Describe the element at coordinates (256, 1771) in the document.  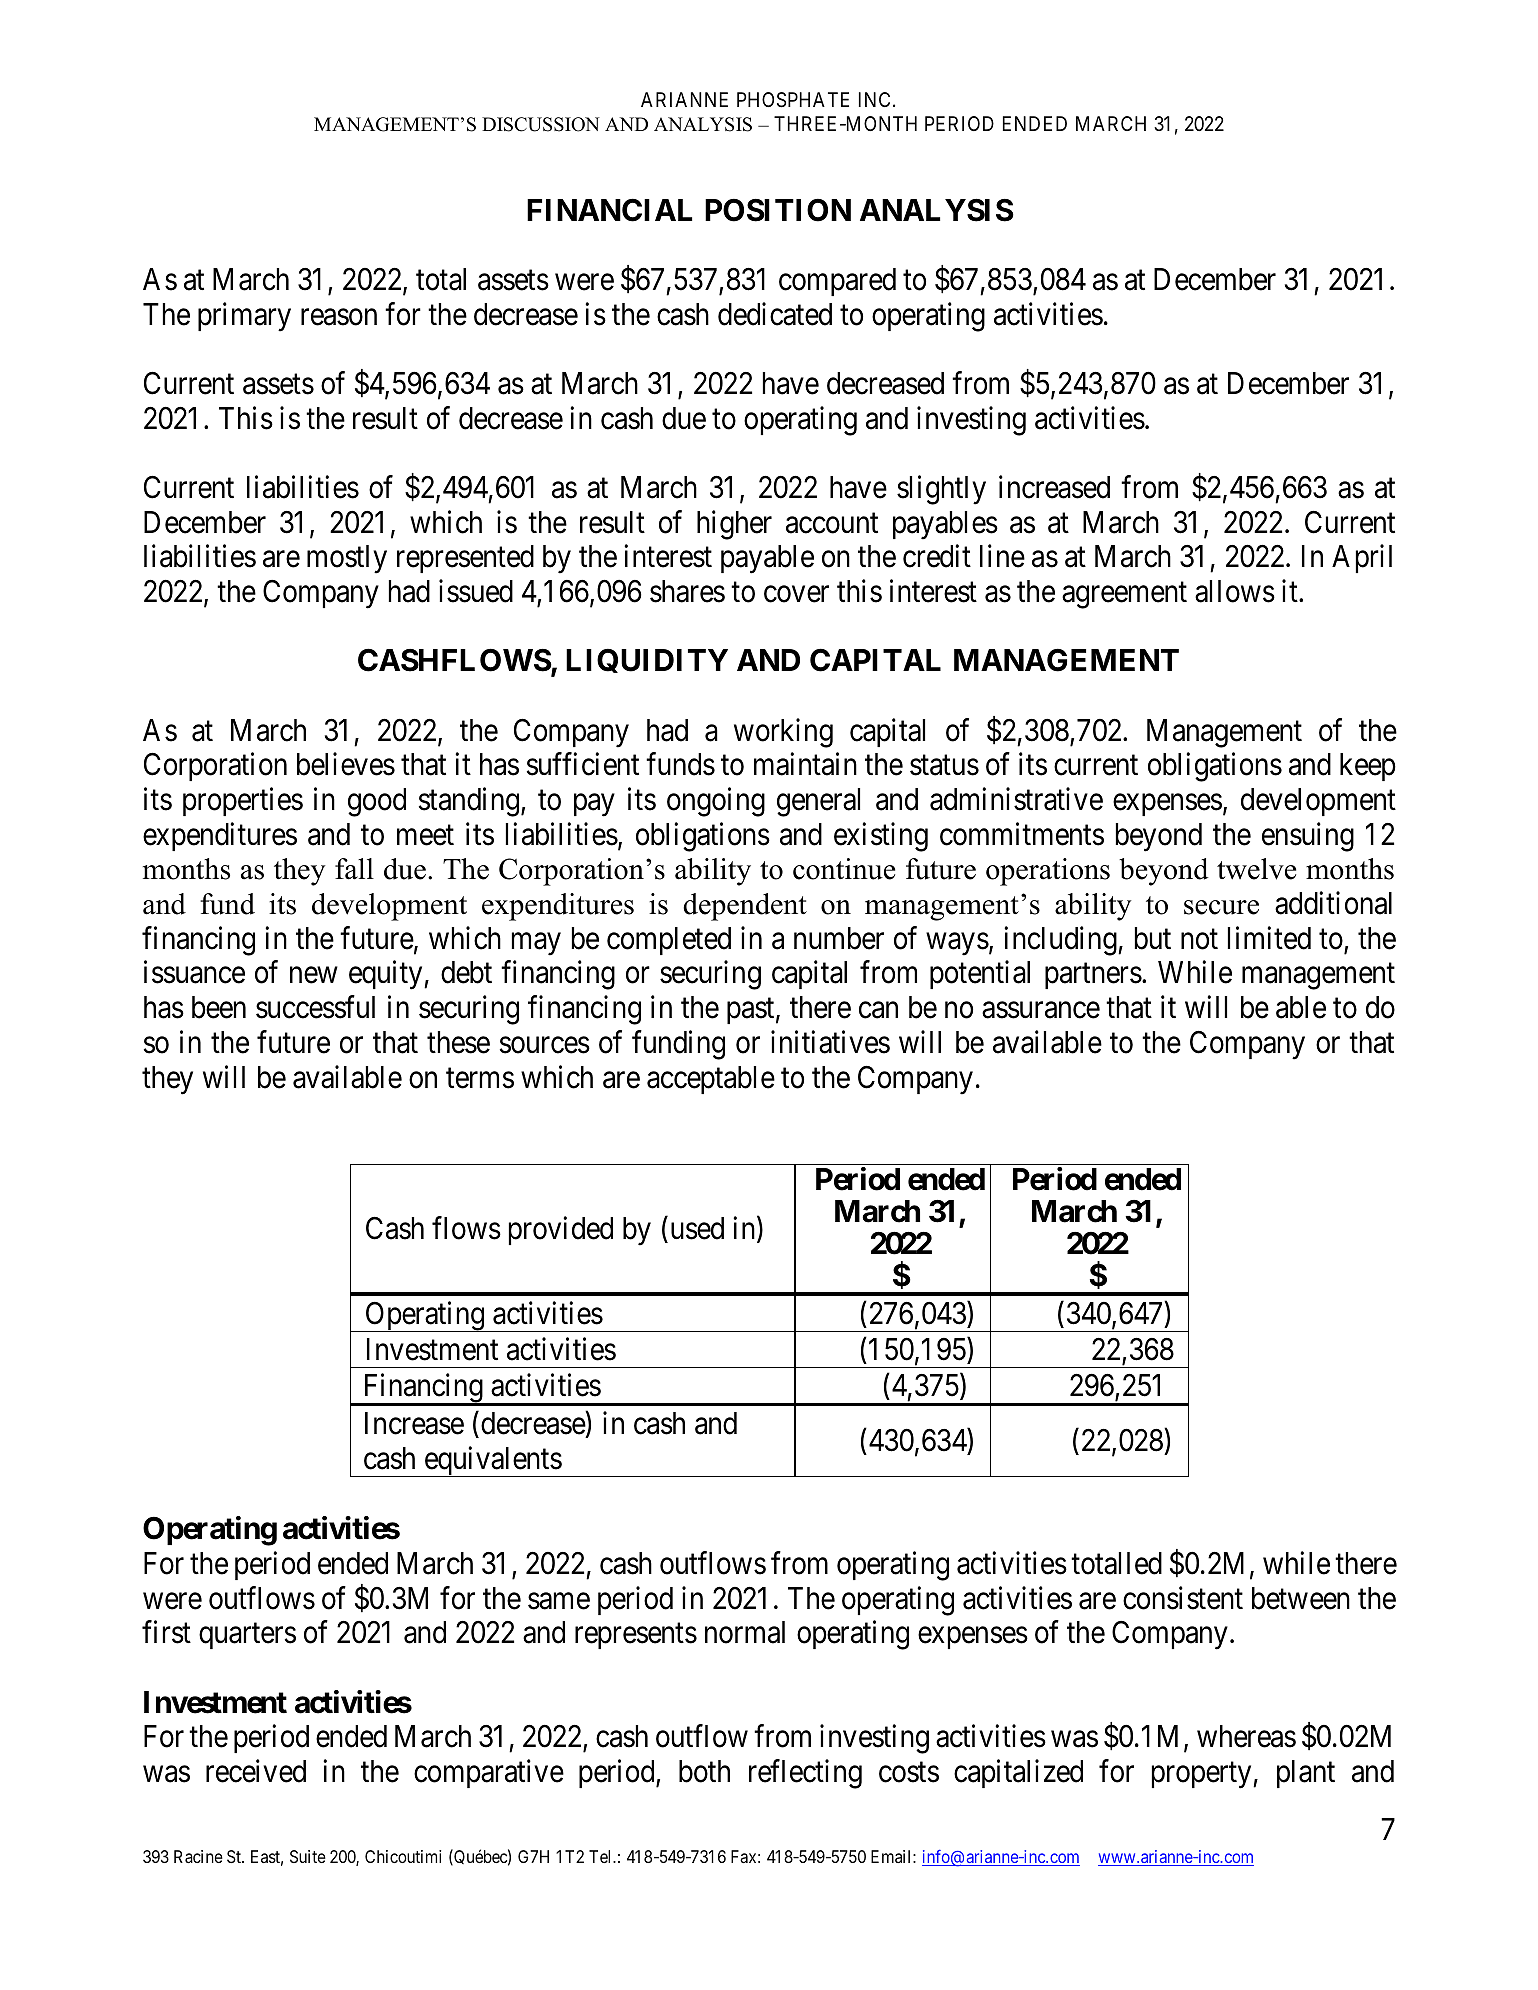
I see `received` at that location.
